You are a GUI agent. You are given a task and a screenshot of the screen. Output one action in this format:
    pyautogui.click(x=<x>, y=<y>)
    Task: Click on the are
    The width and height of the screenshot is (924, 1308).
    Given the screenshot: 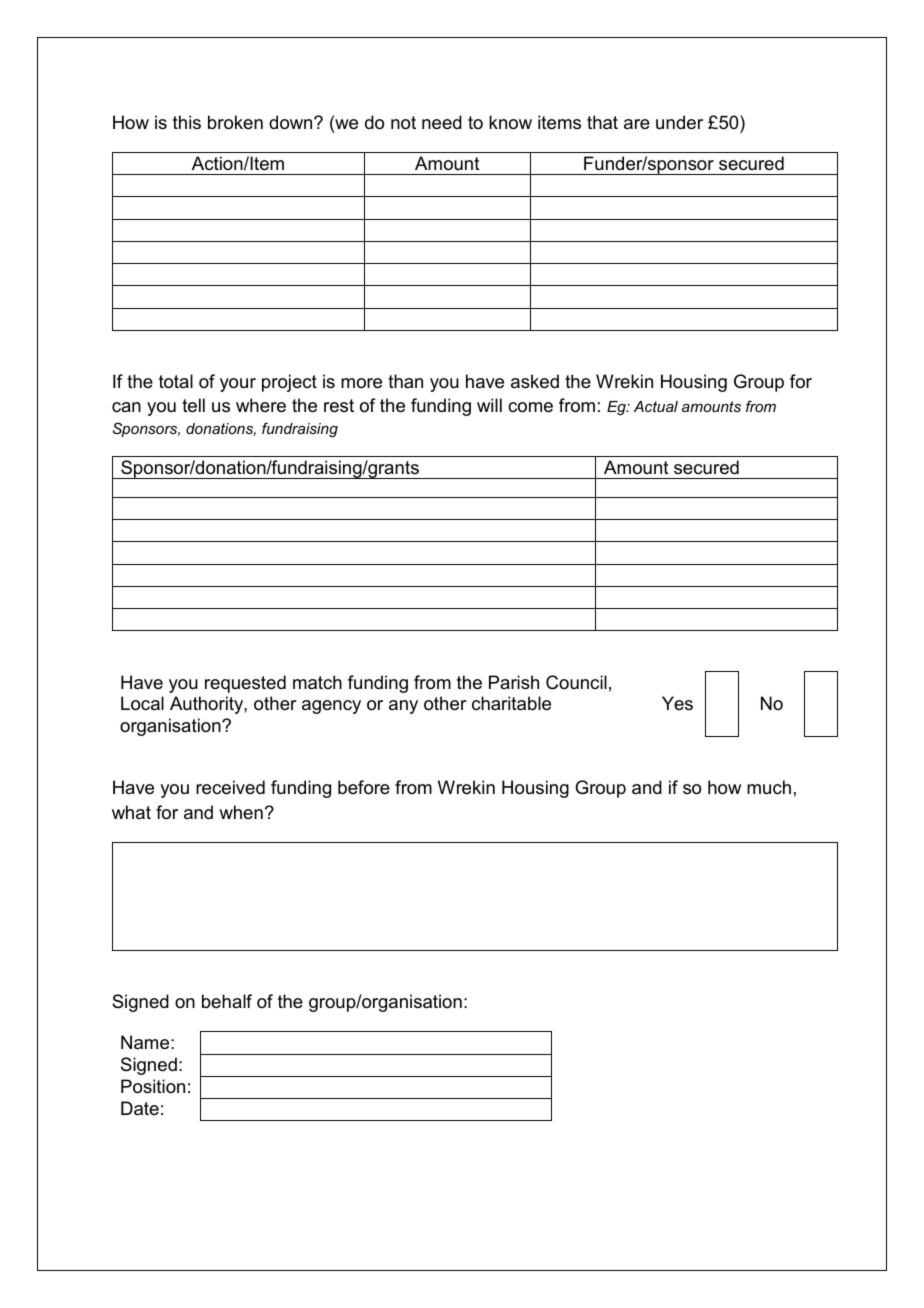 What is the action you would take?
    pyautogui.click(x=637, y=124)
